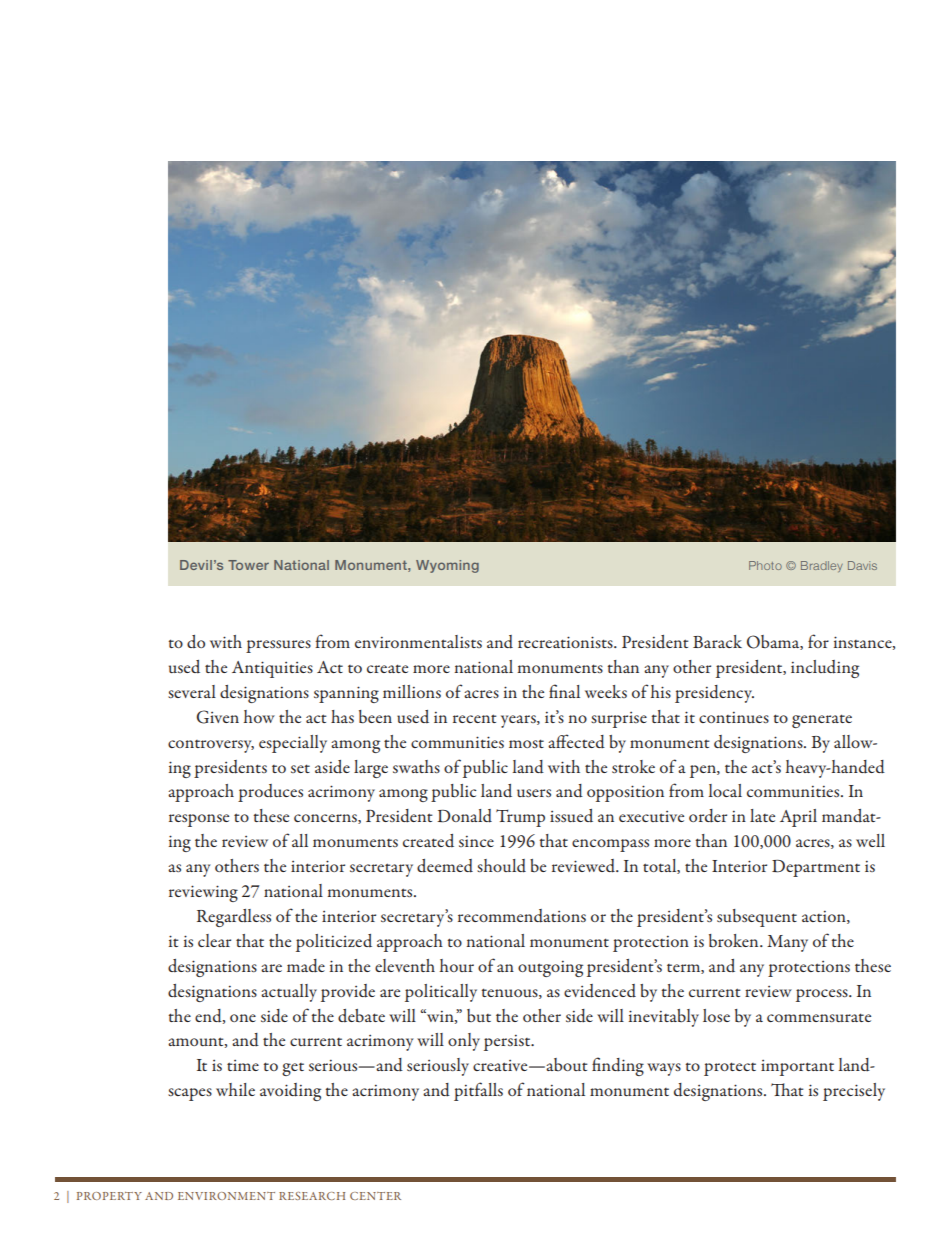 This document has height=1233, width=952. I want to click on hour, so click(457, 965).
